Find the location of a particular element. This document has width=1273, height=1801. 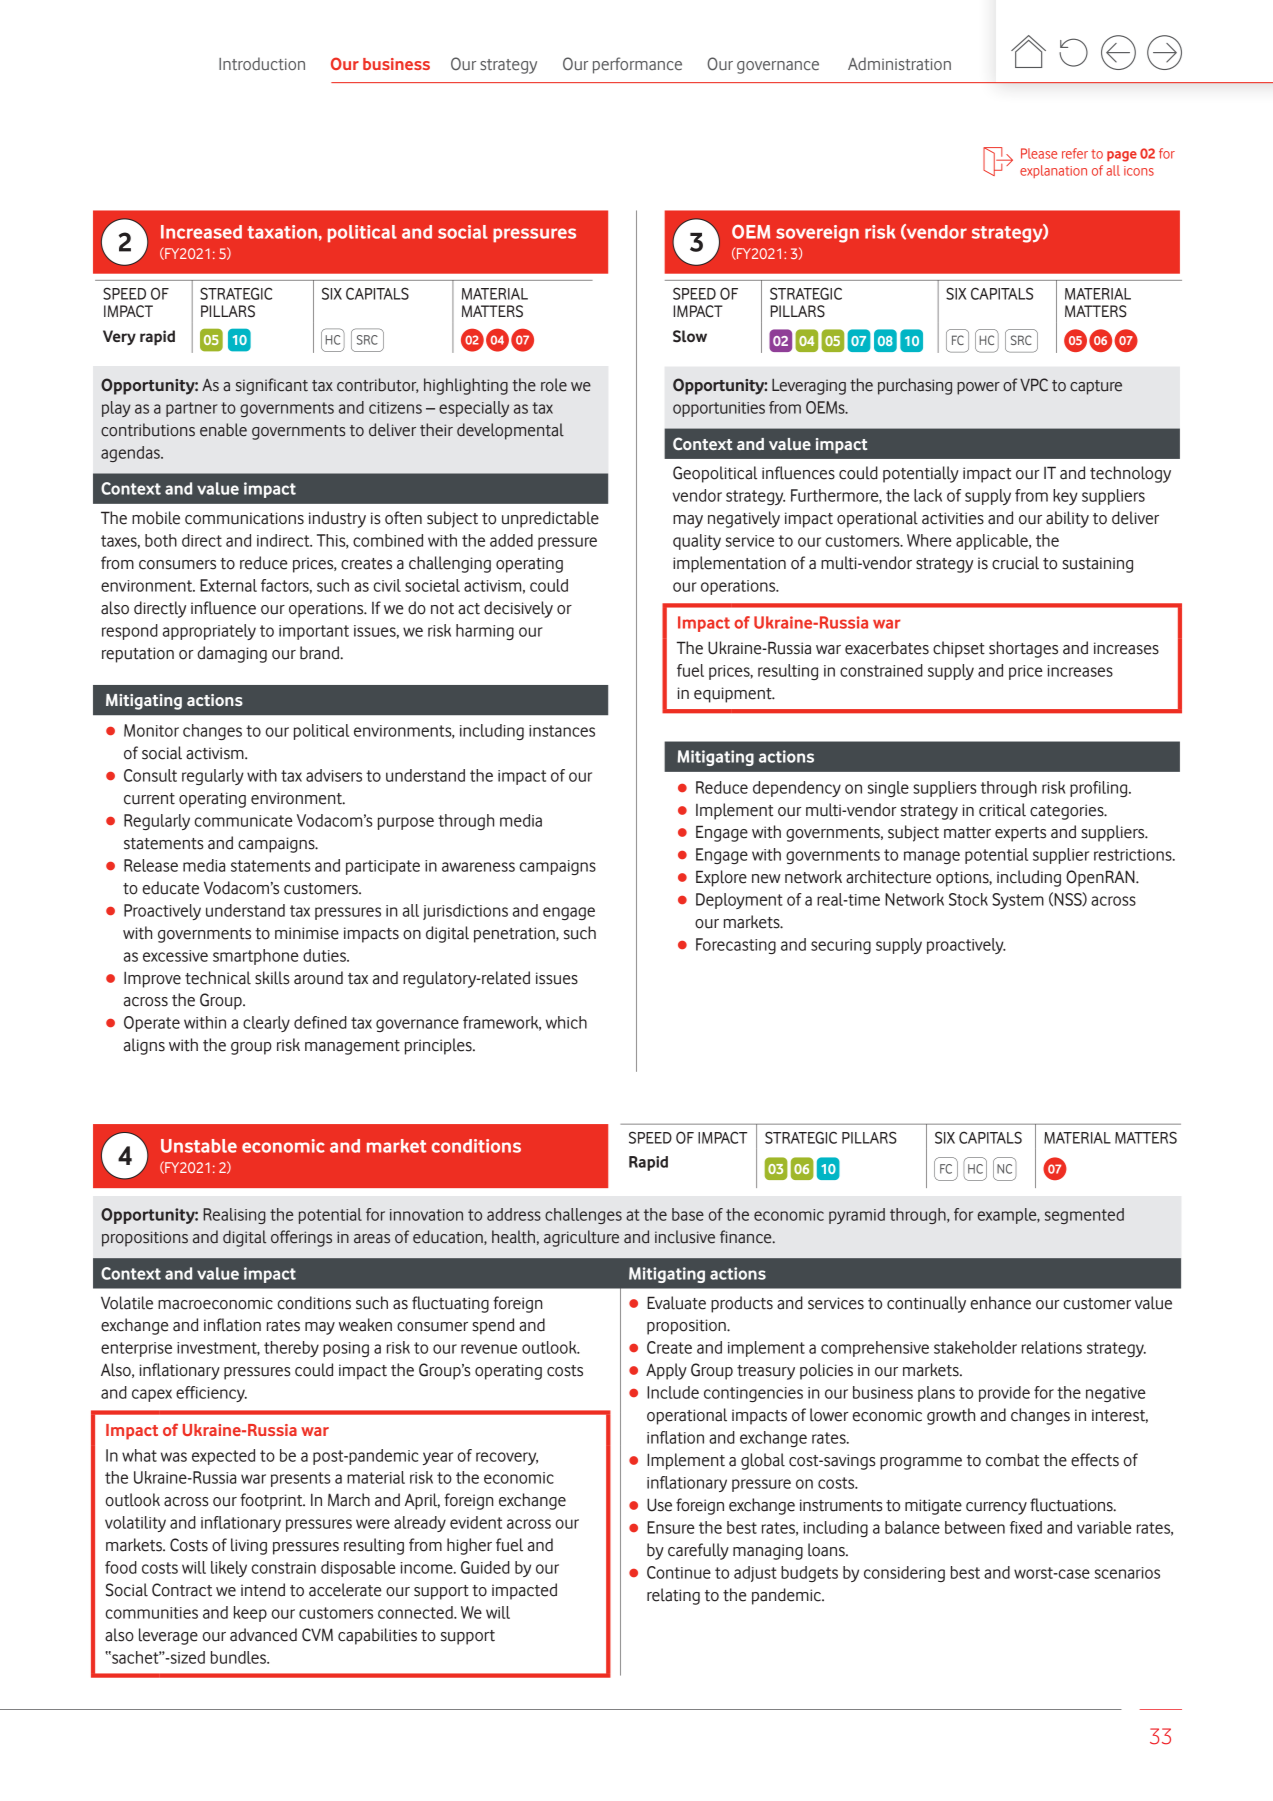

key is located at coordinates (1065, 497).
